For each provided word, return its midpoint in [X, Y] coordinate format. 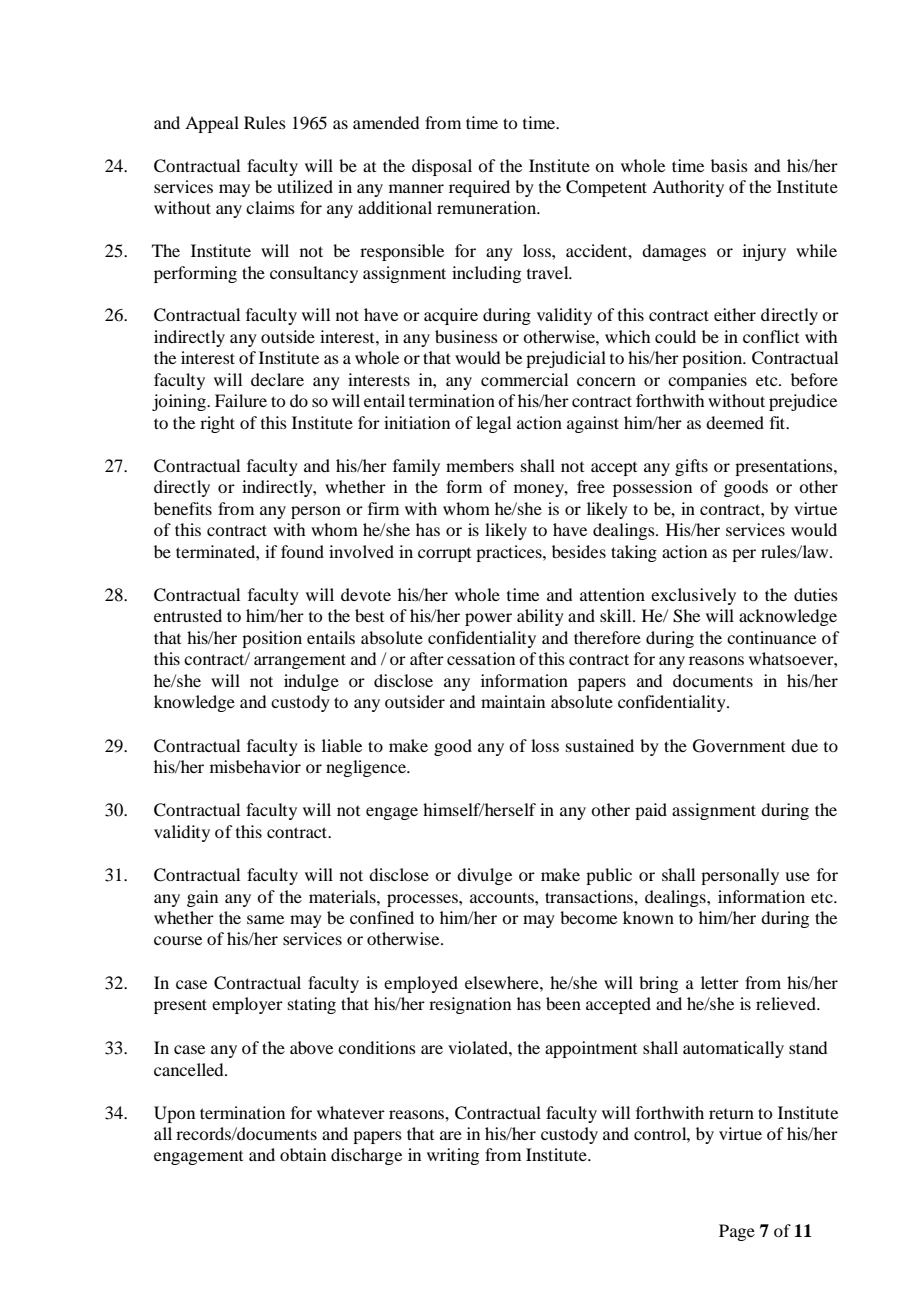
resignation [470, 1005]
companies [707, 381]
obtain [303, 1154]
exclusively [693, 596]
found [302, 551]
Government [739, 746]
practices [510, 553]
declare [277, 379]
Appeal [212, 124]
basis [729, 165]
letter [720, 982]
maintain [513, 701]
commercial [524, 379]
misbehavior [255, 766]
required [479, 188]
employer [247, 1005]
